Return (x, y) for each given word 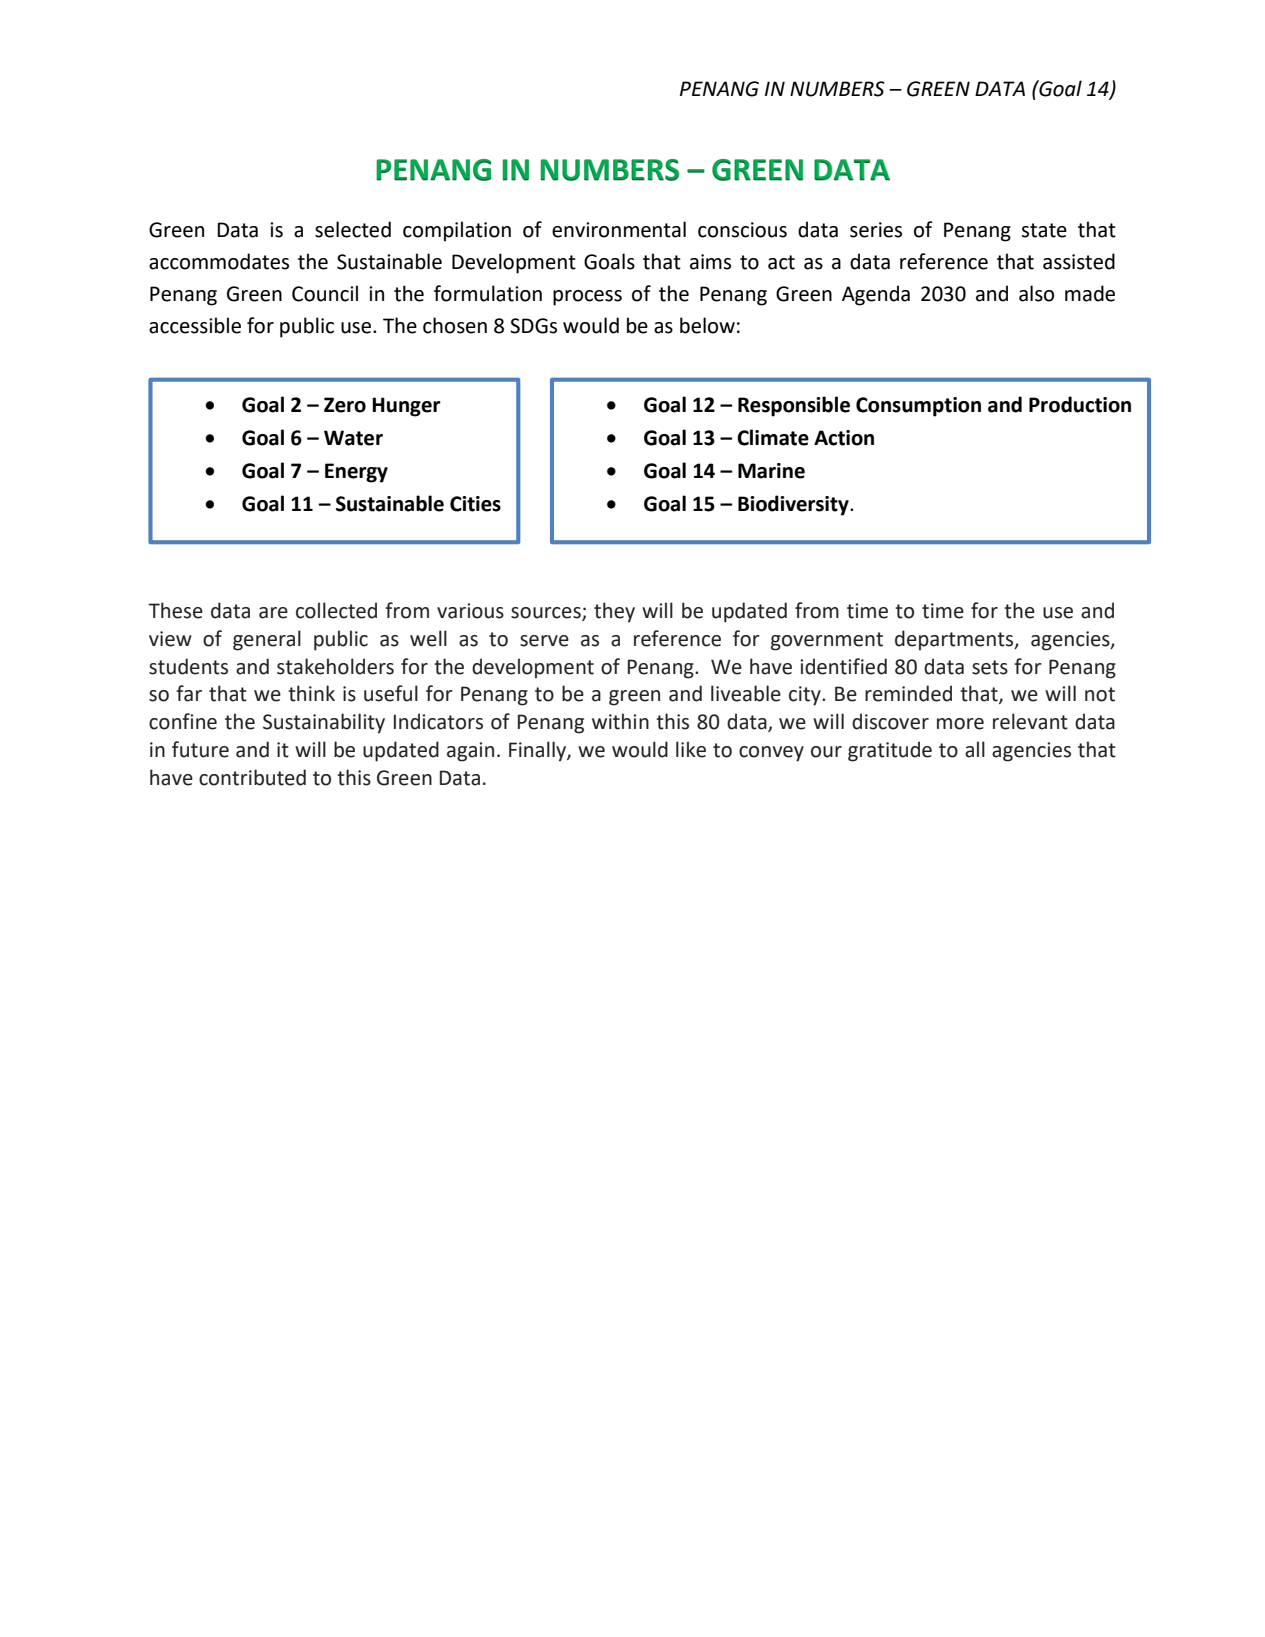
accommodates (219, 261)
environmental (619, 229)
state (1044, 230)
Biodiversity (794, 505)
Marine (771, 471)
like (691, 749)
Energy (356, 473)
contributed (252, 777)
